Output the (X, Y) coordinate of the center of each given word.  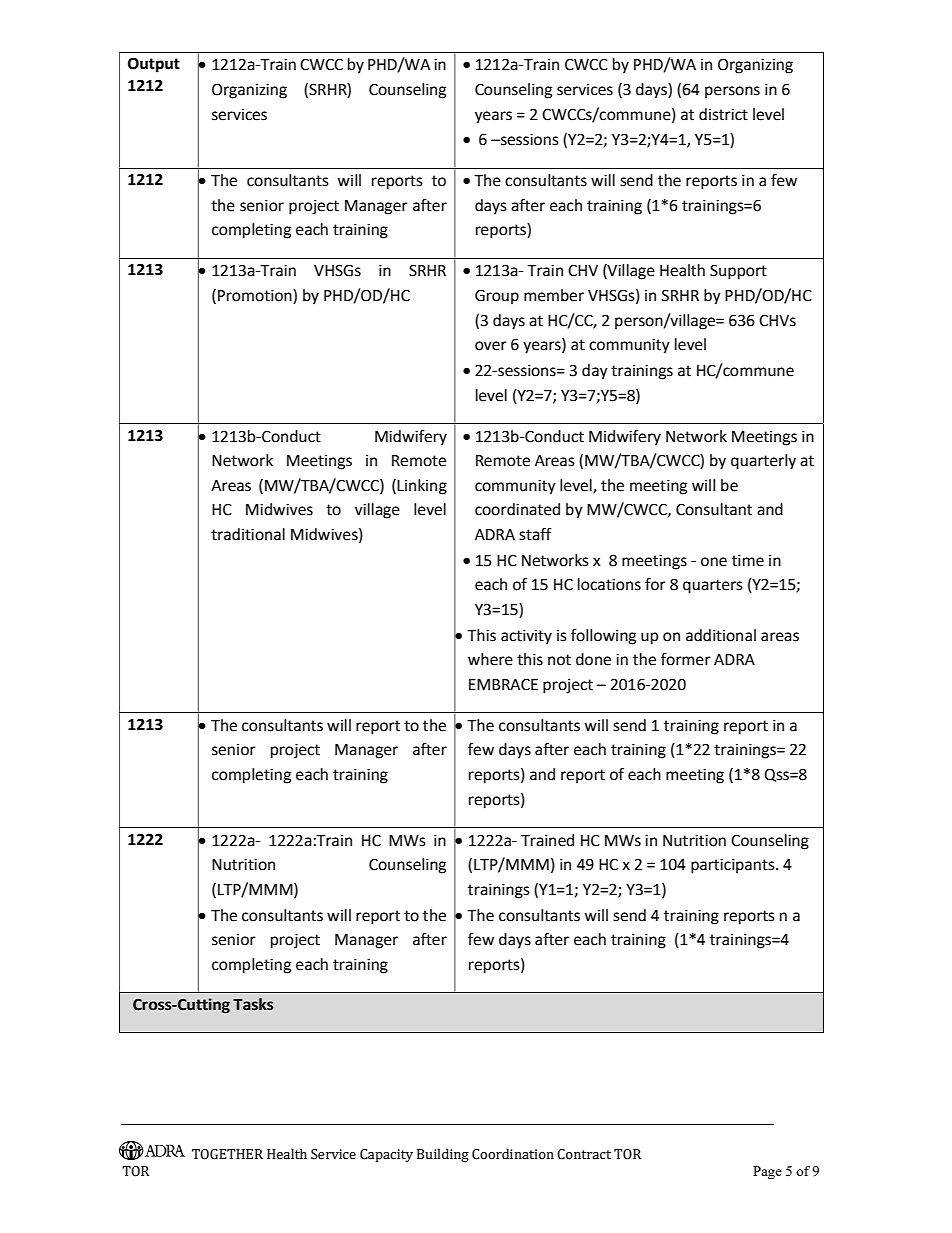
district (723, 114)
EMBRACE (503, 684)
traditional (248, 534)
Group (497, 297)
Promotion (256, 296)
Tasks (253, 1004)
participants (734, 866)
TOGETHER (227, 1154)
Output (154, 65)
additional (721, 635)
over (491, 346)
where (490, 659)
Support (738, 272)
